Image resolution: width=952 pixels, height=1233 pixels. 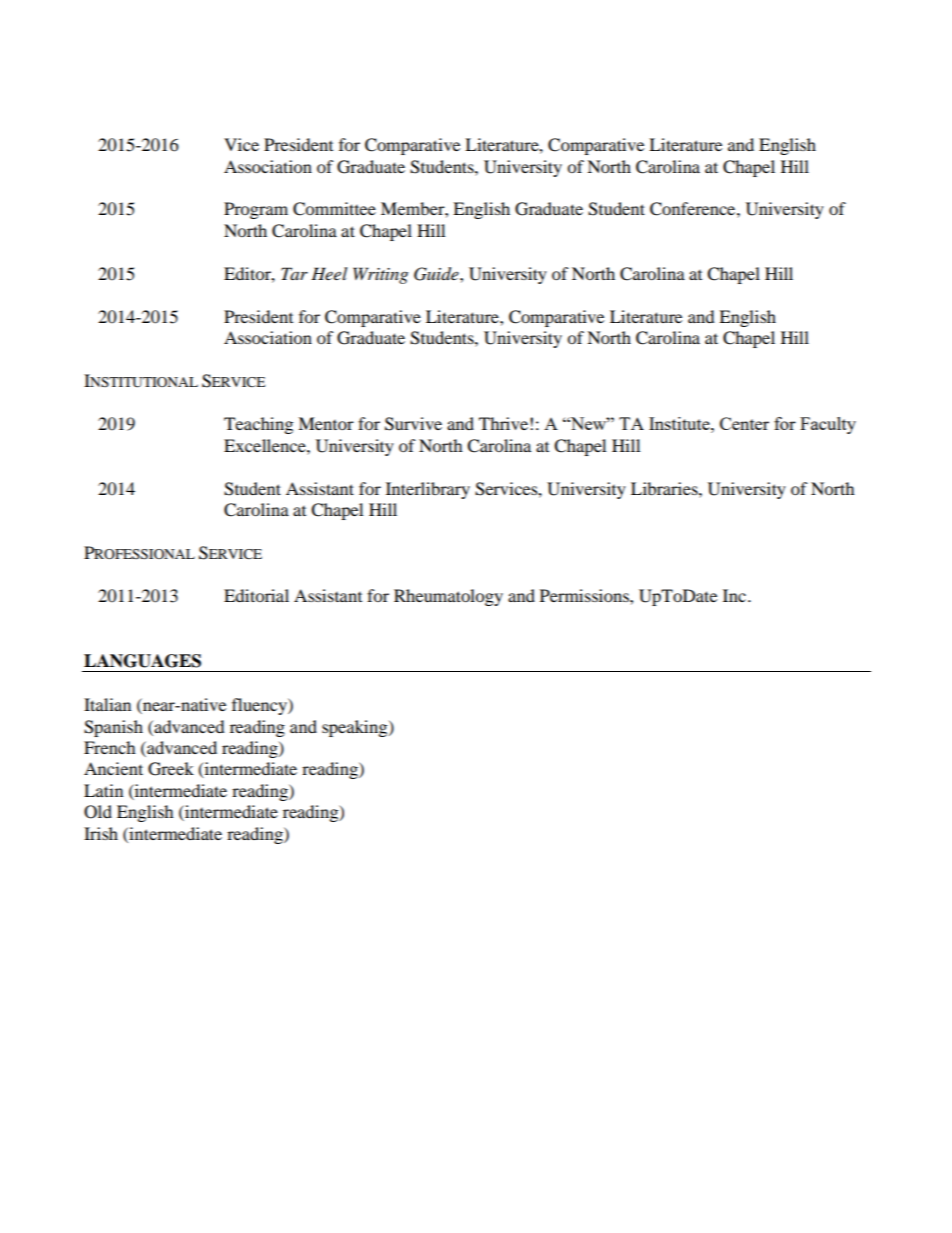 What do you see at coordinates (413, 424) in the screenshot?
I see `Survive` at bounding box center [413, 424].
